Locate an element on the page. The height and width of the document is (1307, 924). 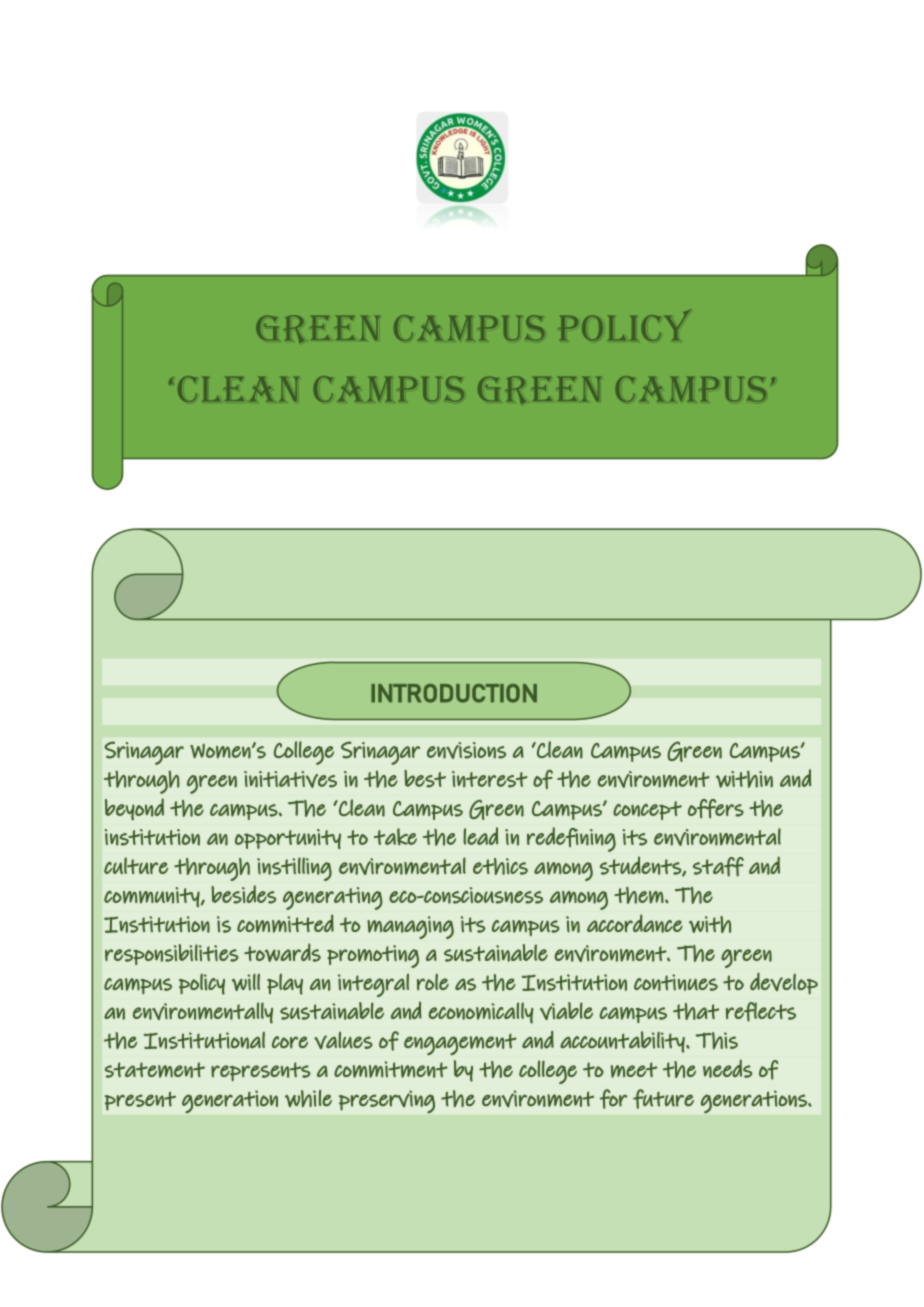
beyond is located at coordinates (134, 809).
